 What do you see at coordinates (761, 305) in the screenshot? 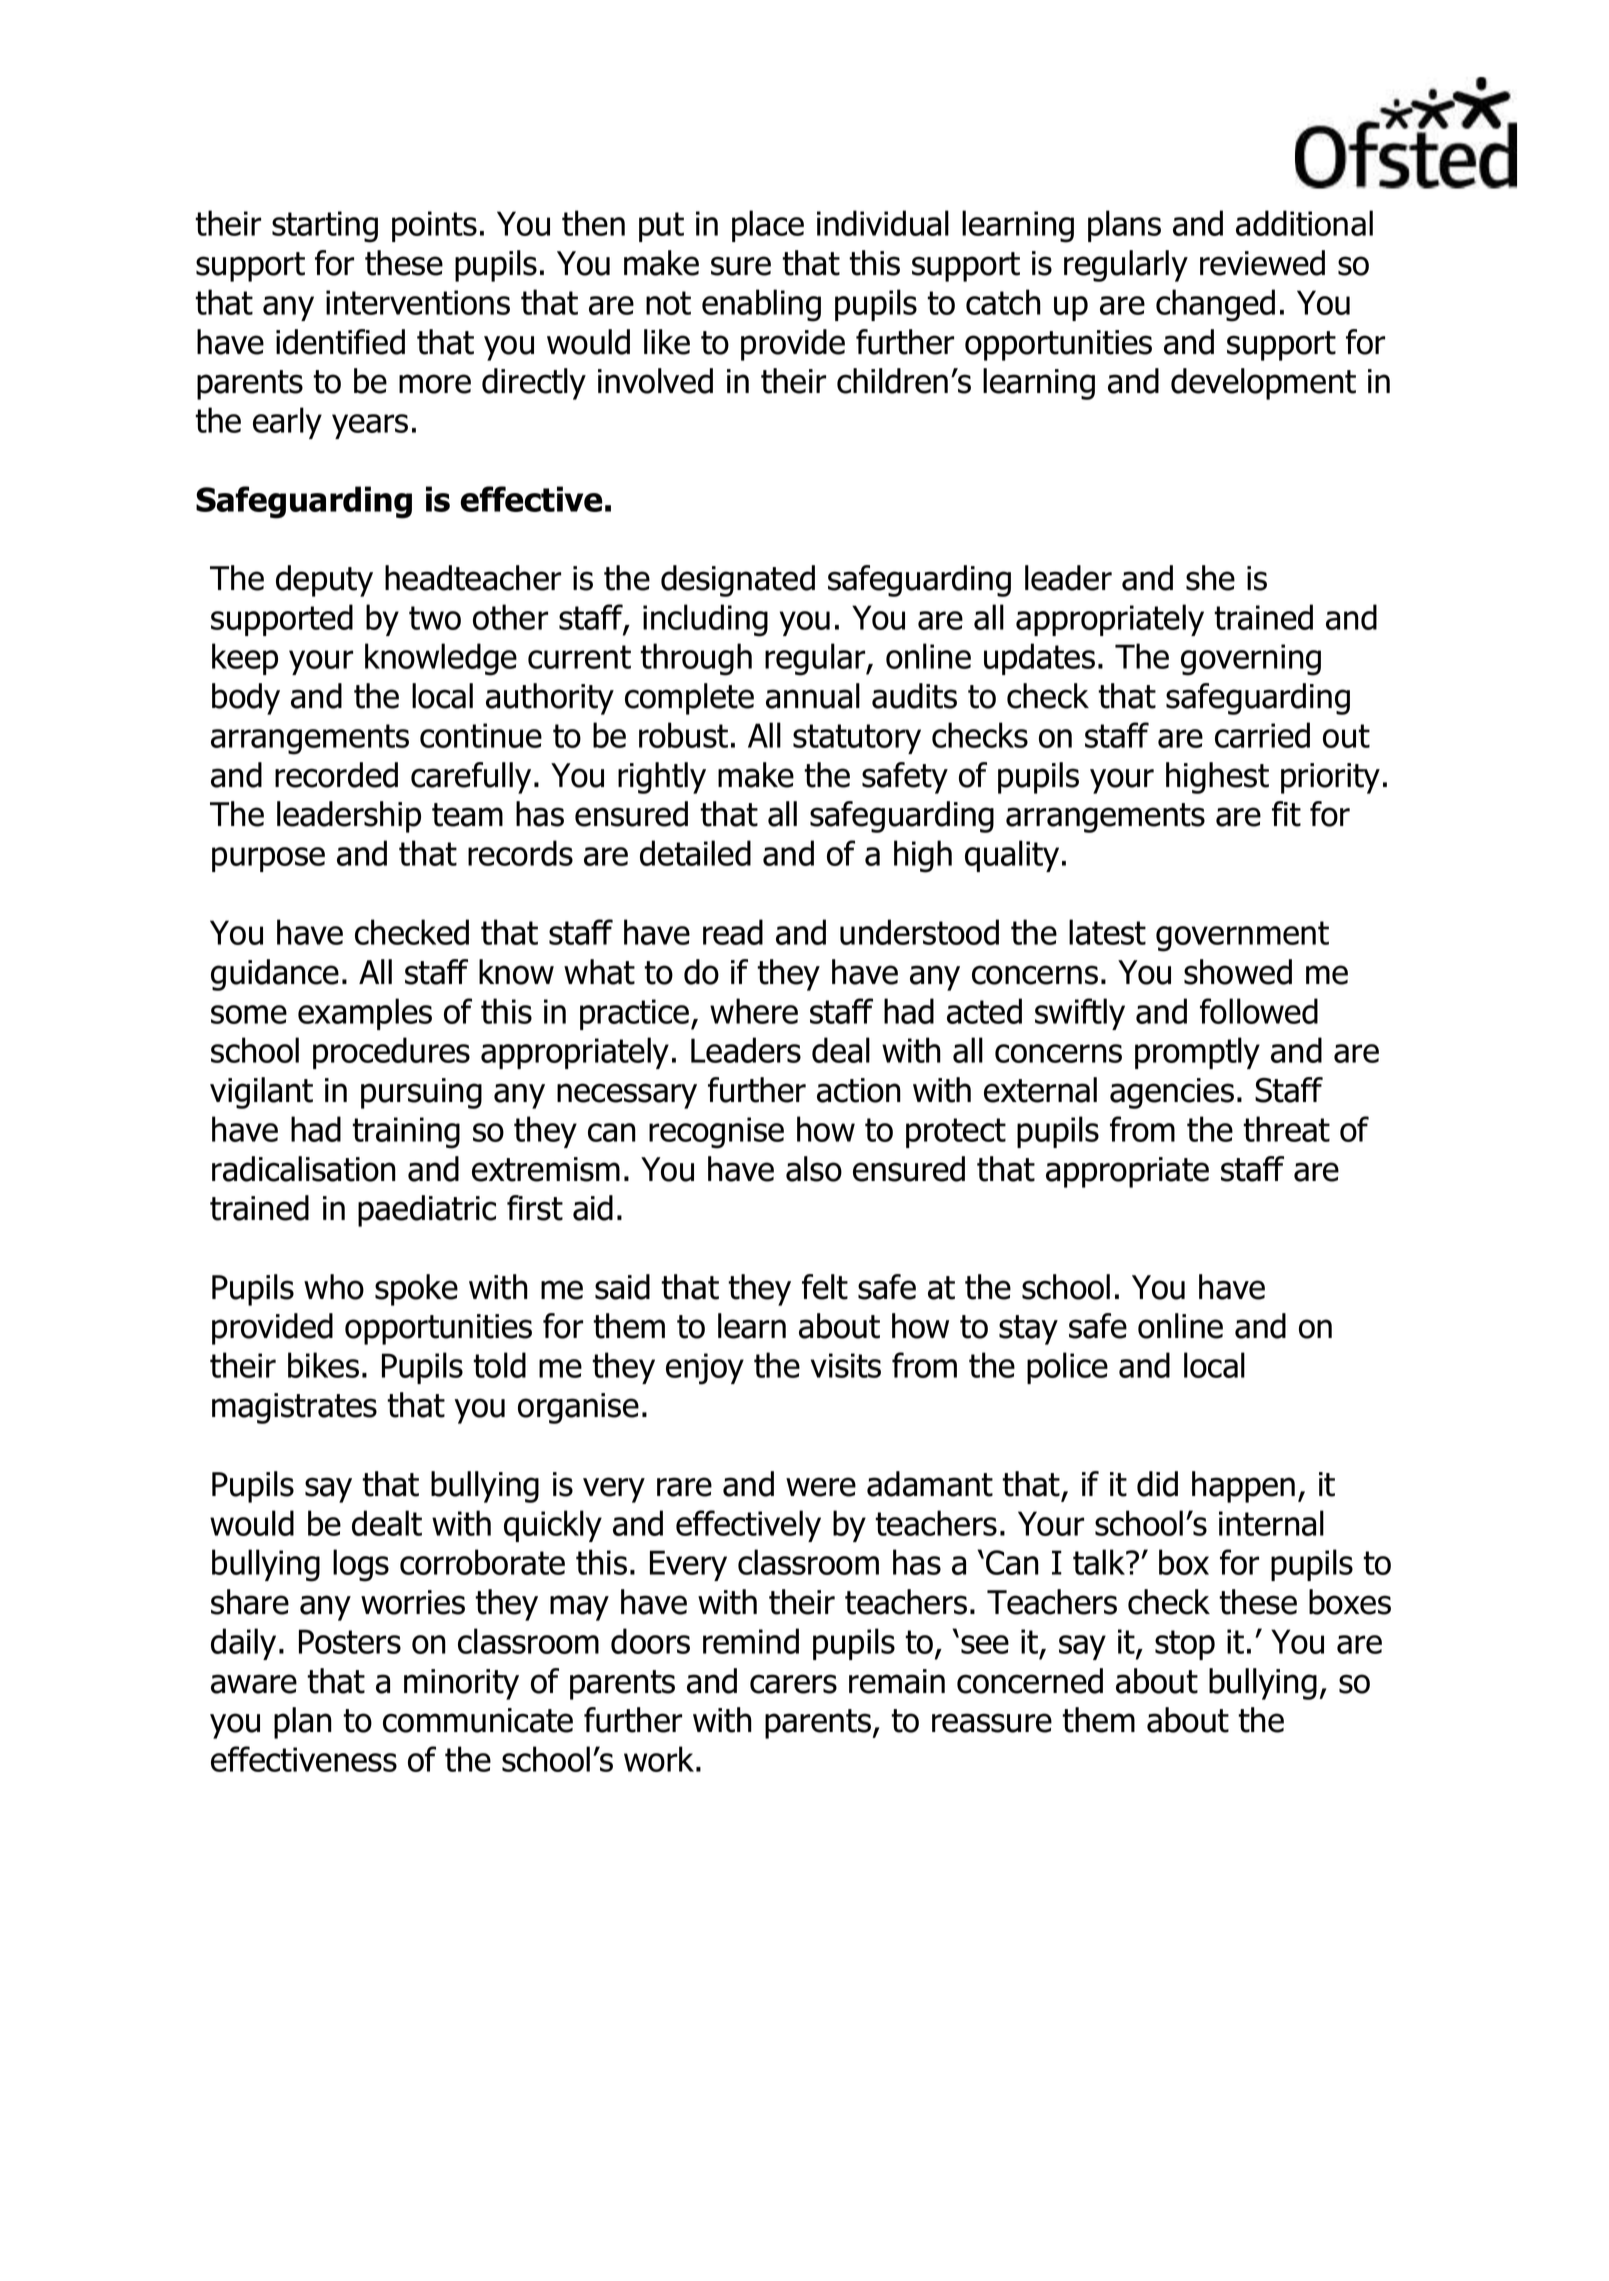
I see `enabling` at bounding box center [761, 305].
